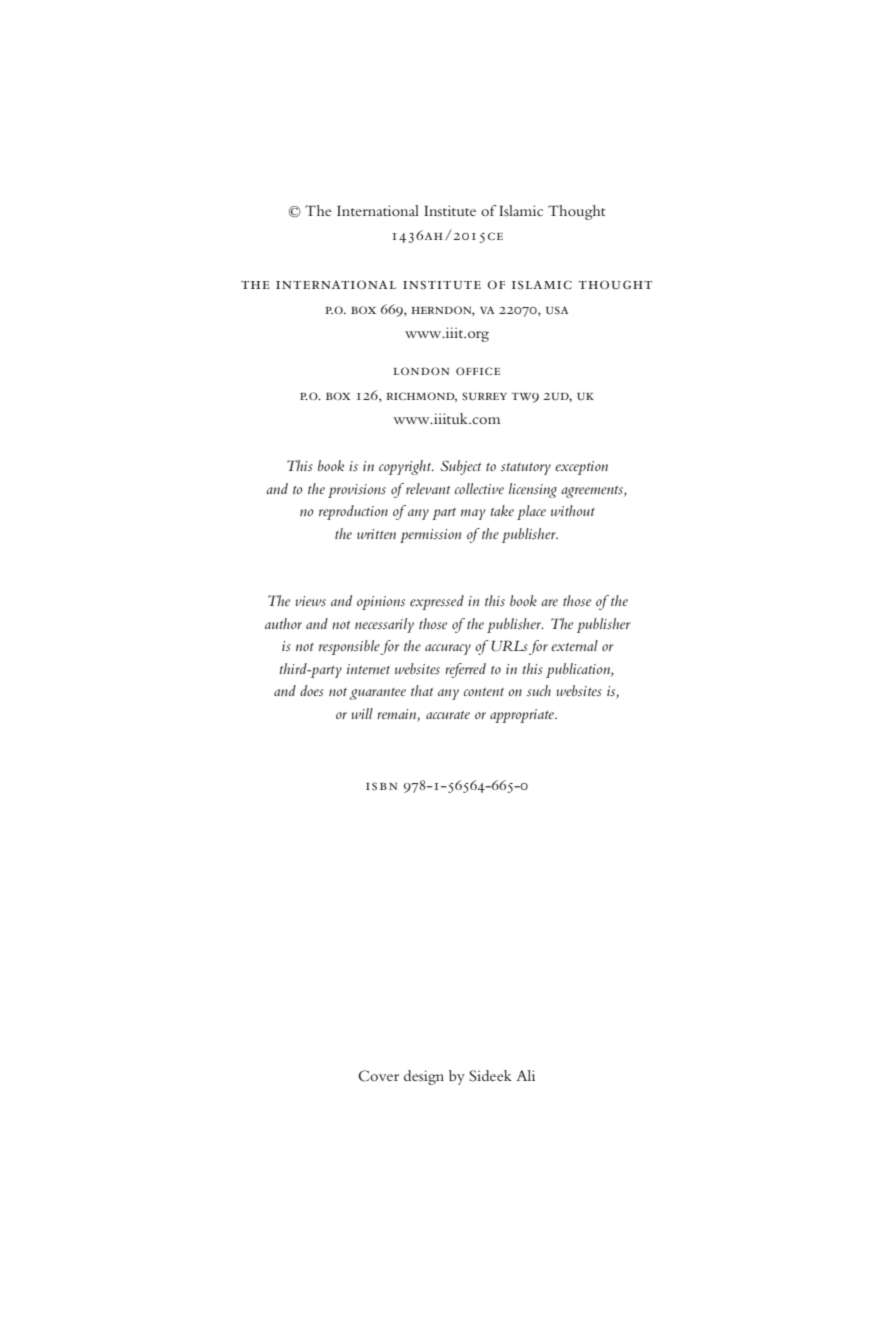  I want to click on views, so click(311, 601).
